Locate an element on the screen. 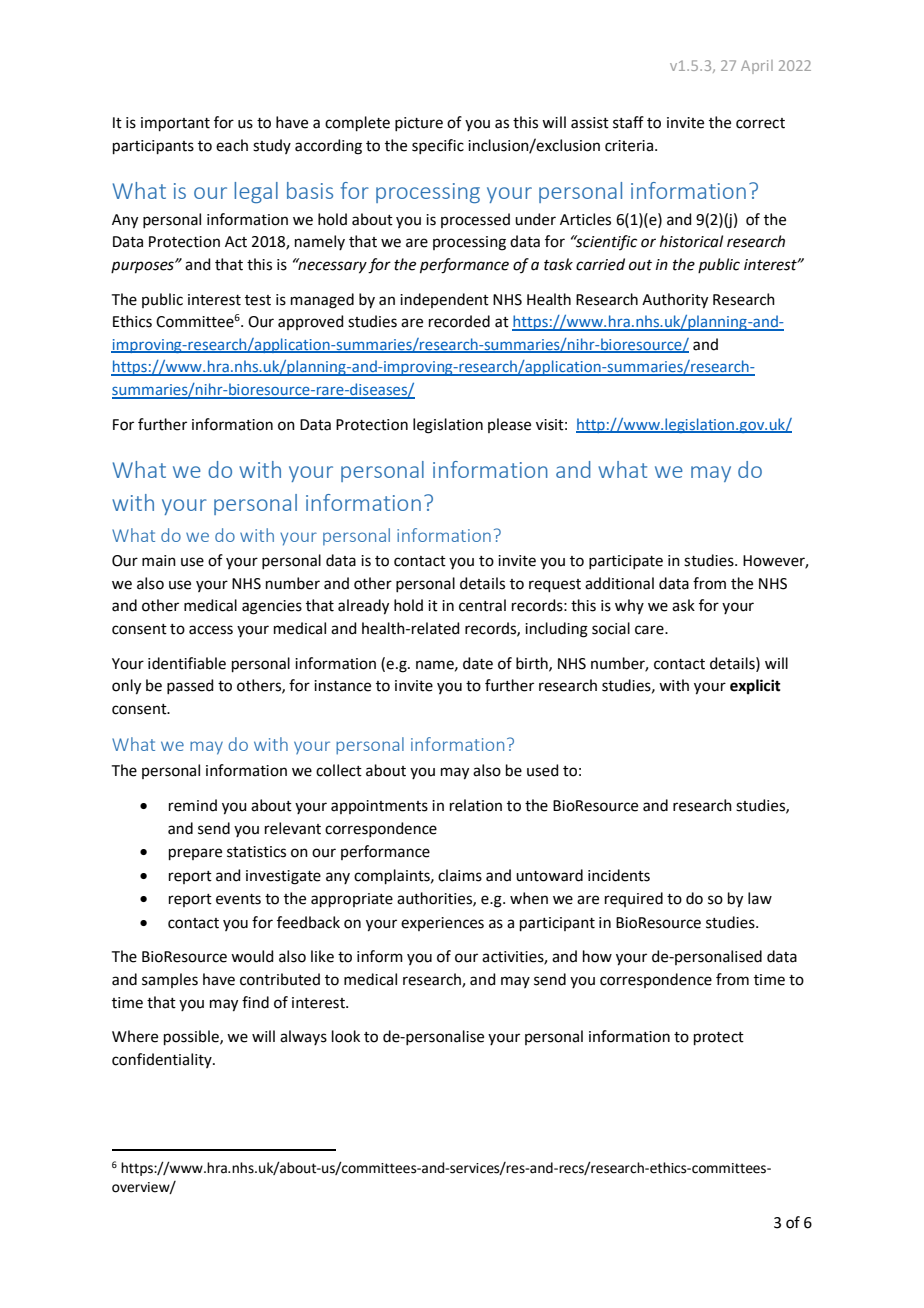 Image resolution: width=924 pixels, height=1308 pixels. passed is located at coordinates (190, 686).
